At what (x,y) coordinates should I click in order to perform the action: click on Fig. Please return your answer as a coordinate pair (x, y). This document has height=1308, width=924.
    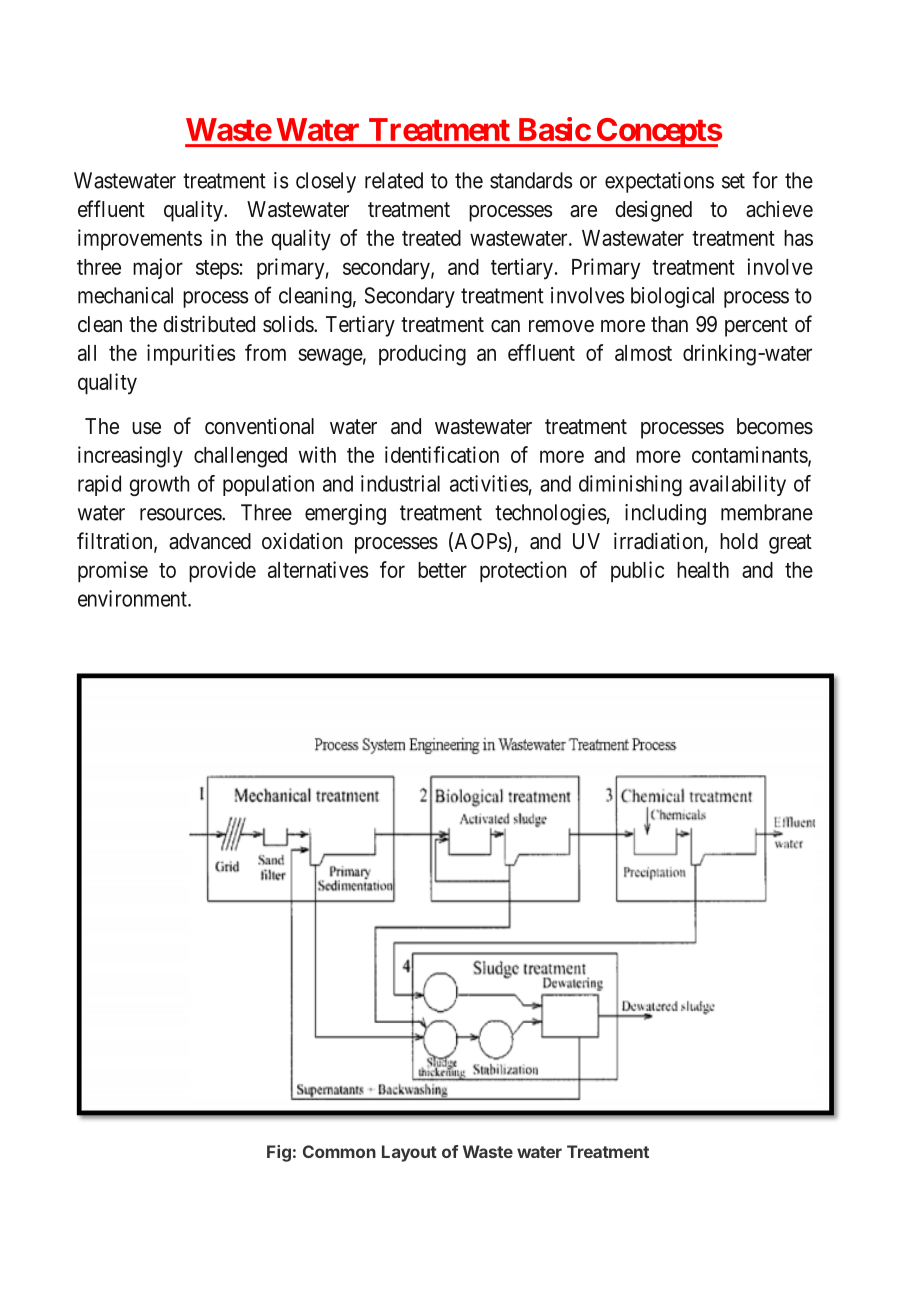
    Looking at the image, I should click on (279, 1153).
